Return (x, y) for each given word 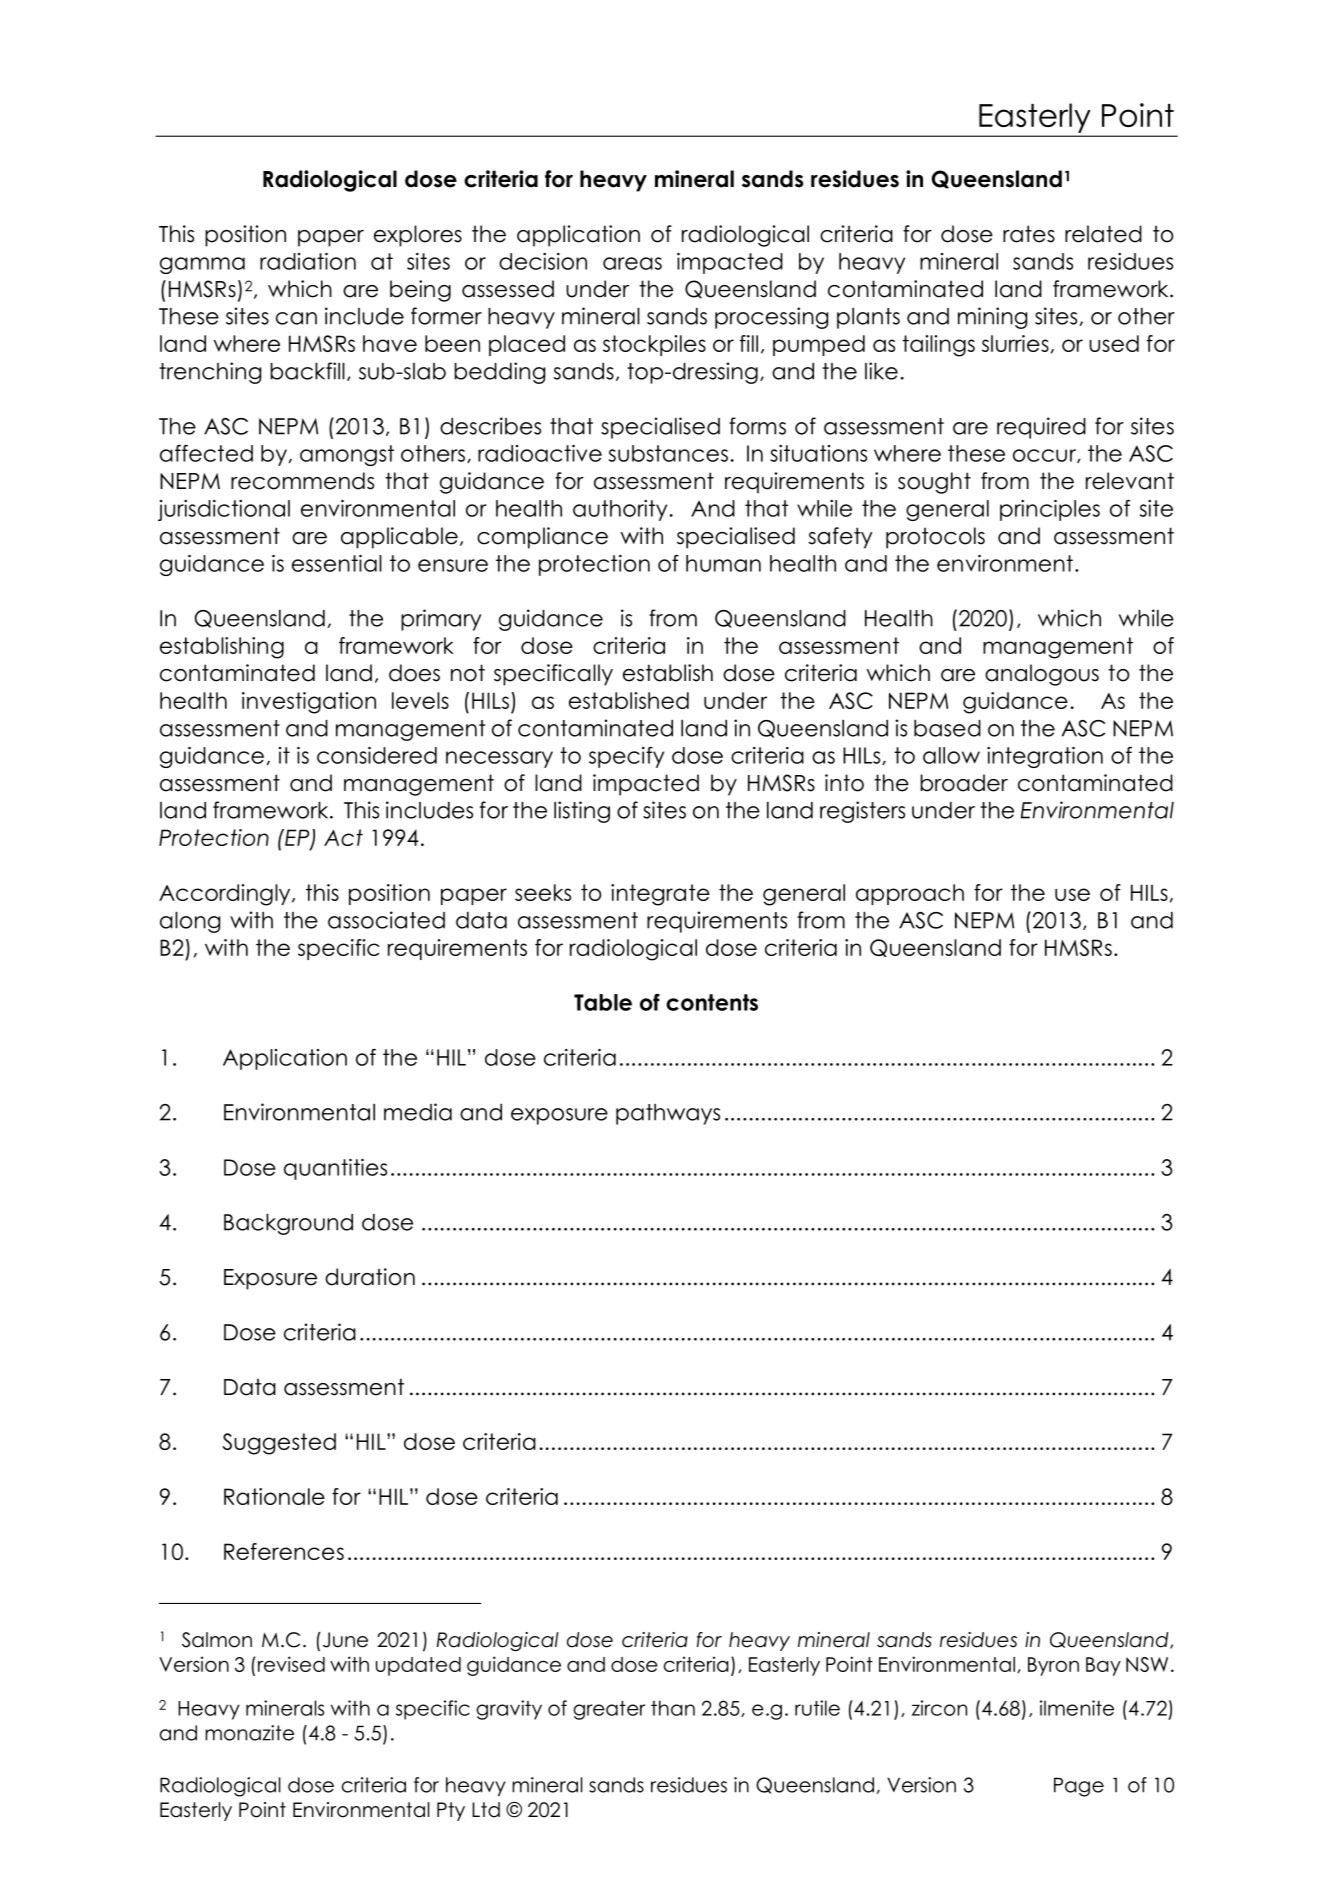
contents (712, 1002)
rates (1029, 234)
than (673, 1708)
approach (910, 894)
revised (291, 1664)
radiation (308, 261)
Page (1079, 1787)
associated (386, 920)
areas (632, 263)
